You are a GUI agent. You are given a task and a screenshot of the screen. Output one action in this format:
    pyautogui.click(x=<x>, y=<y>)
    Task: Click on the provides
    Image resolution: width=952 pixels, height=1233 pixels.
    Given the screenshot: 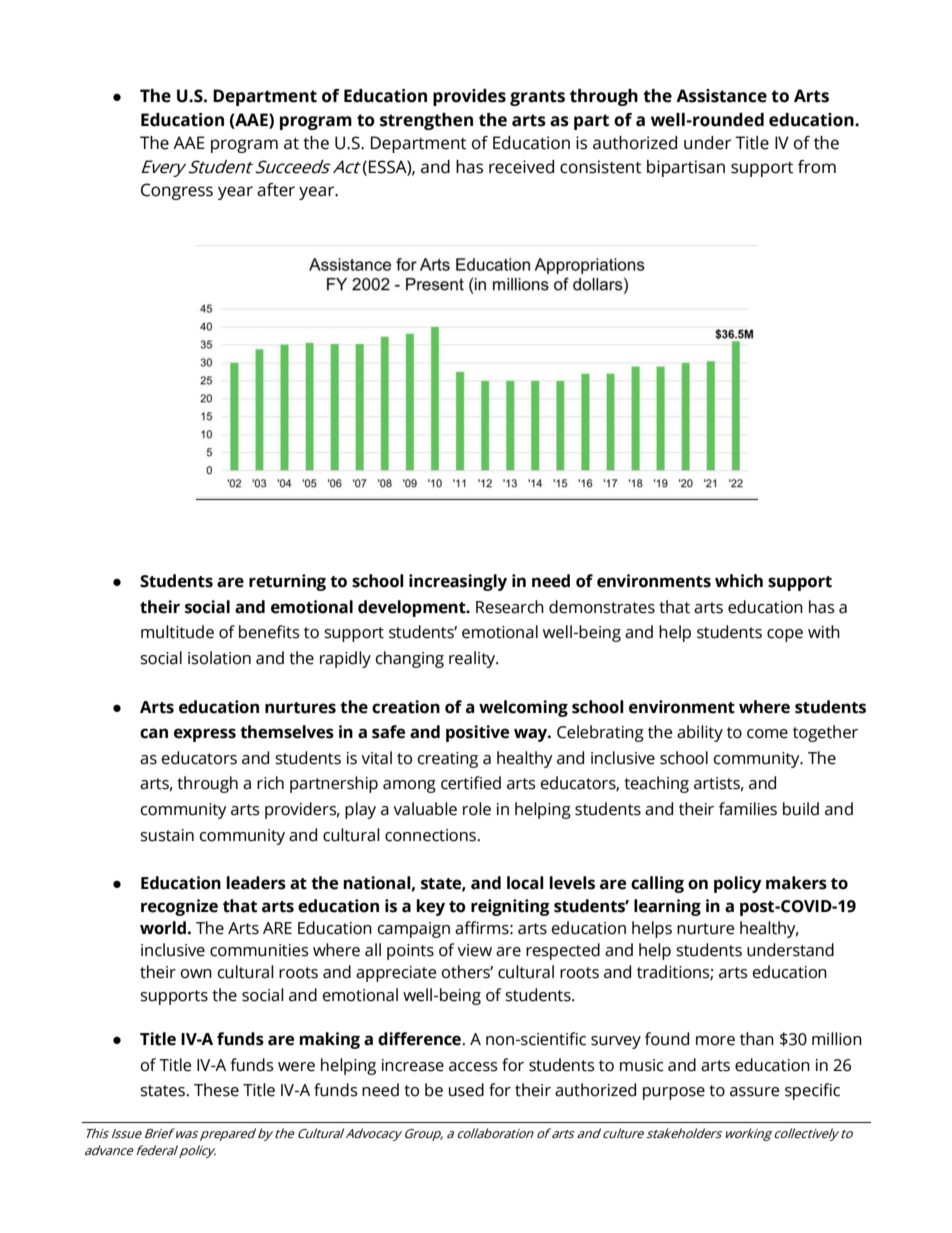 What is the action you would take?
    pyautogui.click(x=469, y=97)
